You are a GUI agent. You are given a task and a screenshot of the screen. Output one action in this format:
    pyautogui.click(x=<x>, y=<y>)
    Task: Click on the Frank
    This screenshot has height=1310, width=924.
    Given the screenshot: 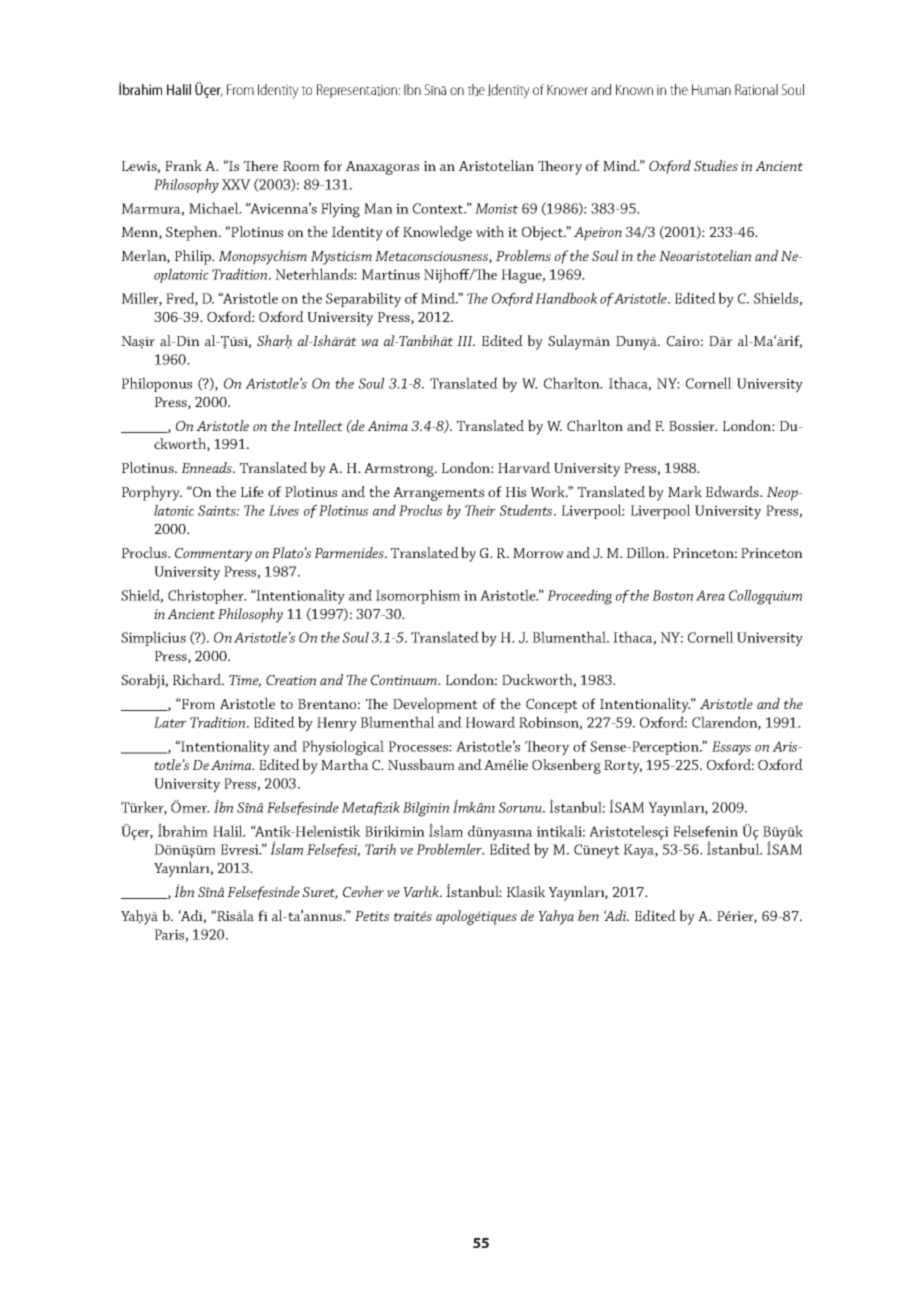 What is the action you would take?
    pyautogui.click(x=183, y=165)
